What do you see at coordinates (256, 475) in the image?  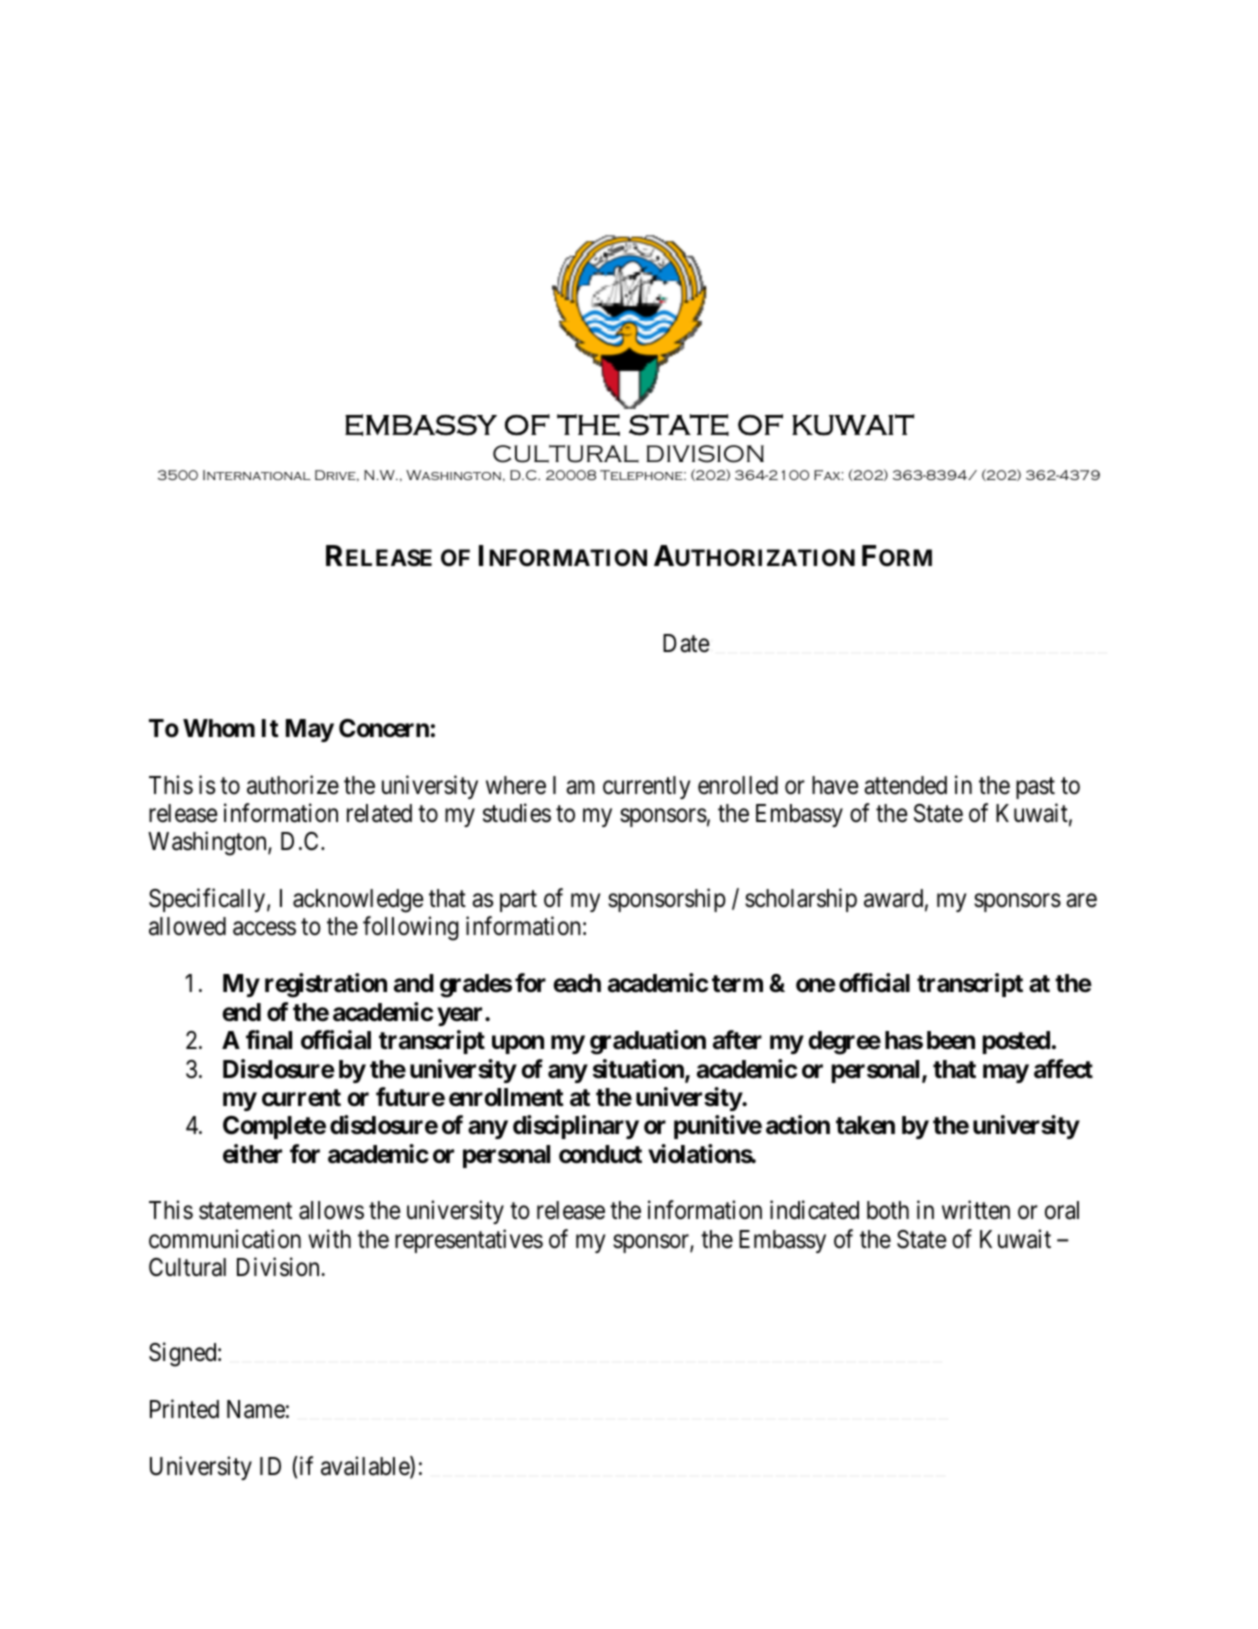 I see `International` at bounding box center [256, 475].
